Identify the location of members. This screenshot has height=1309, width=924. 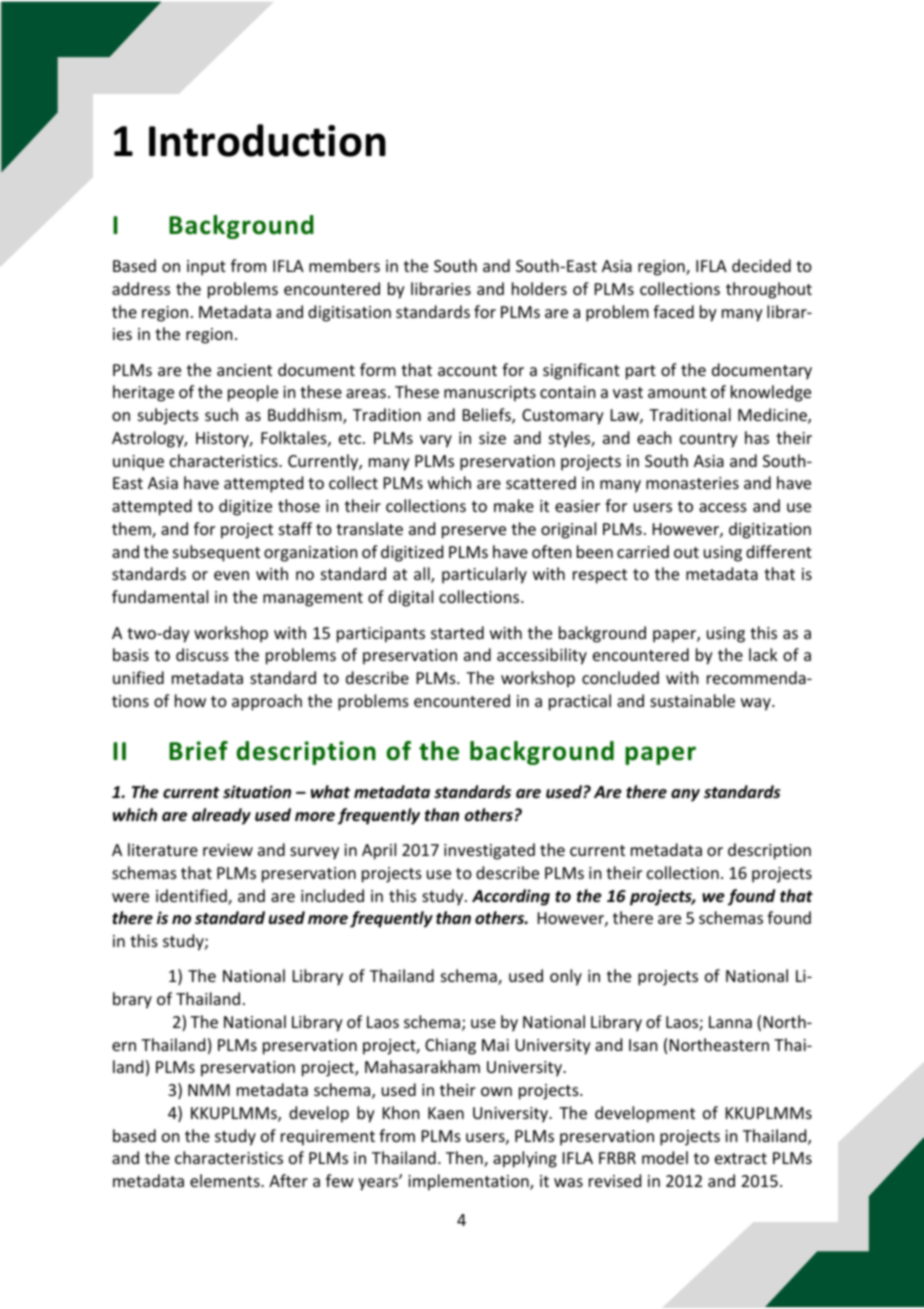
(344, 265).
